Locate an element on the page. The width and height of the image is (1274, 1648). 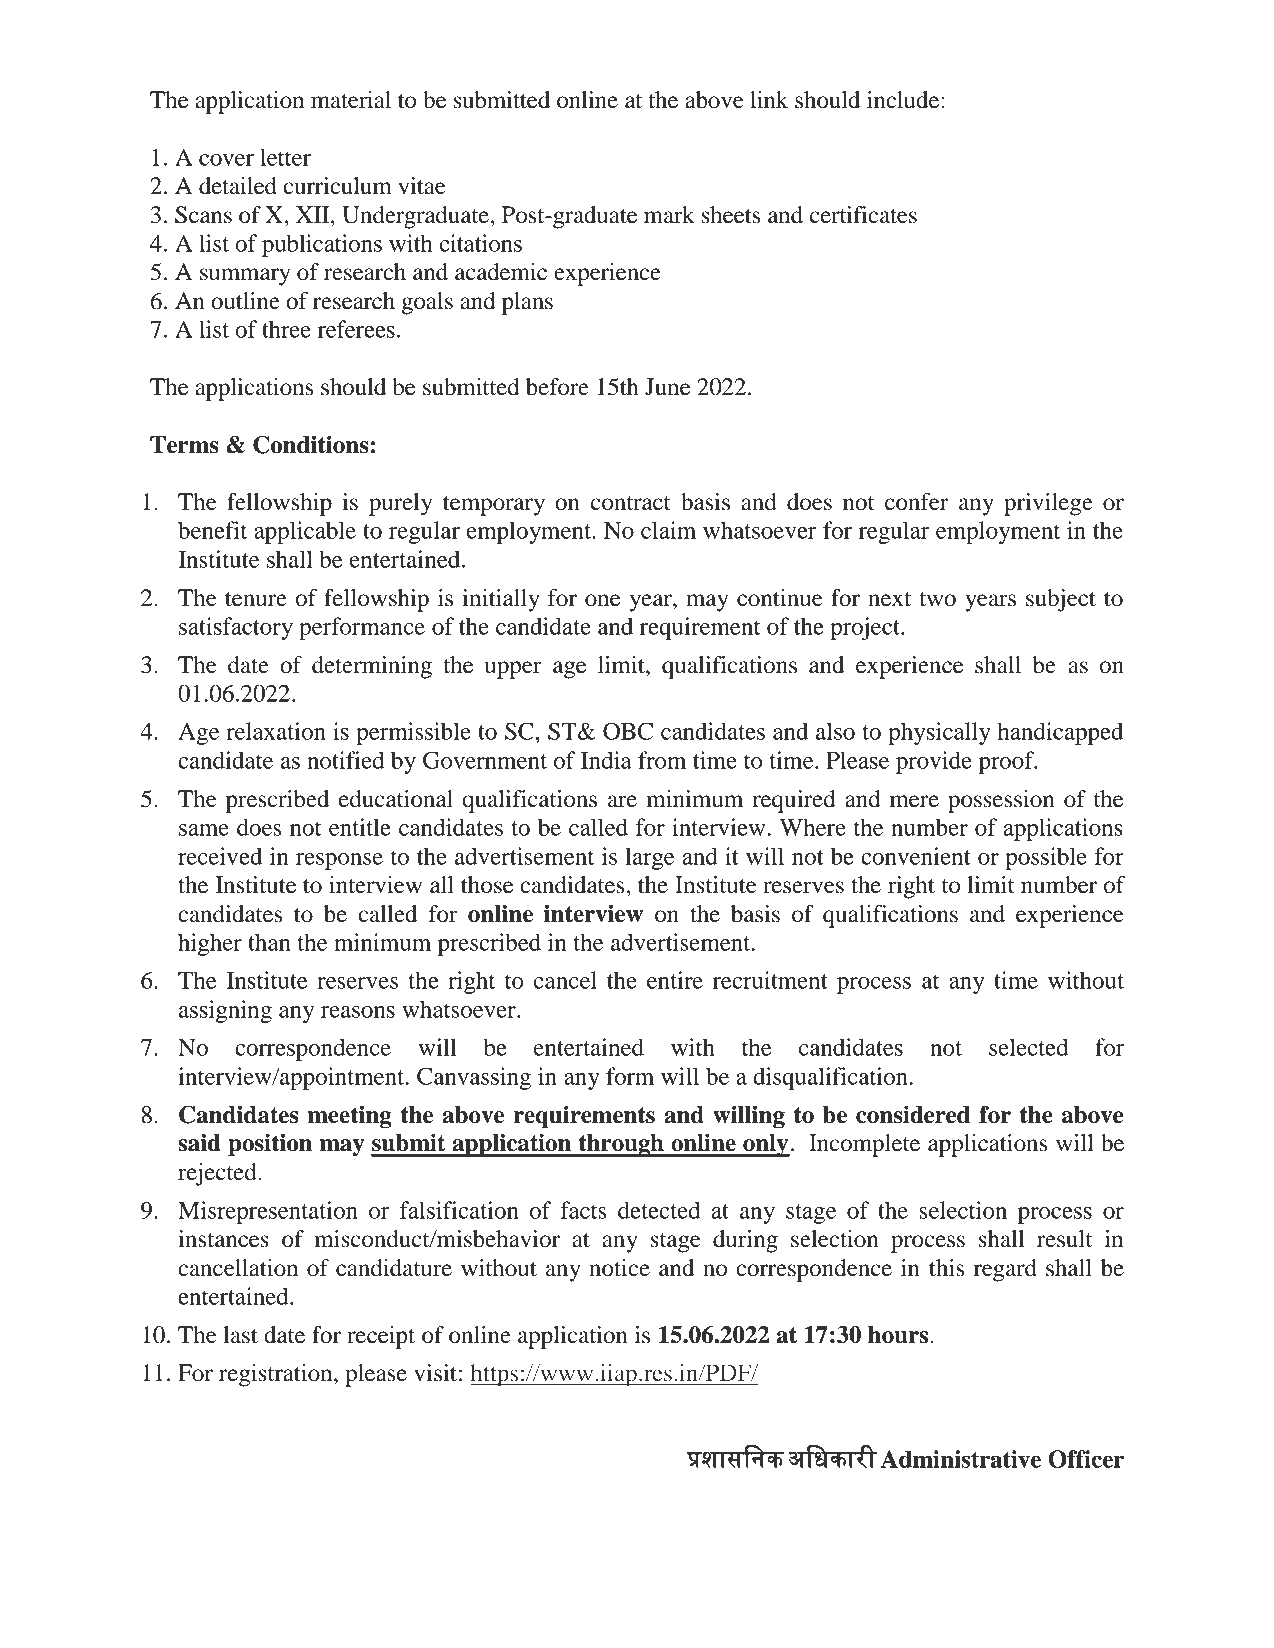
notice is located at coordinates (619, 1268).
